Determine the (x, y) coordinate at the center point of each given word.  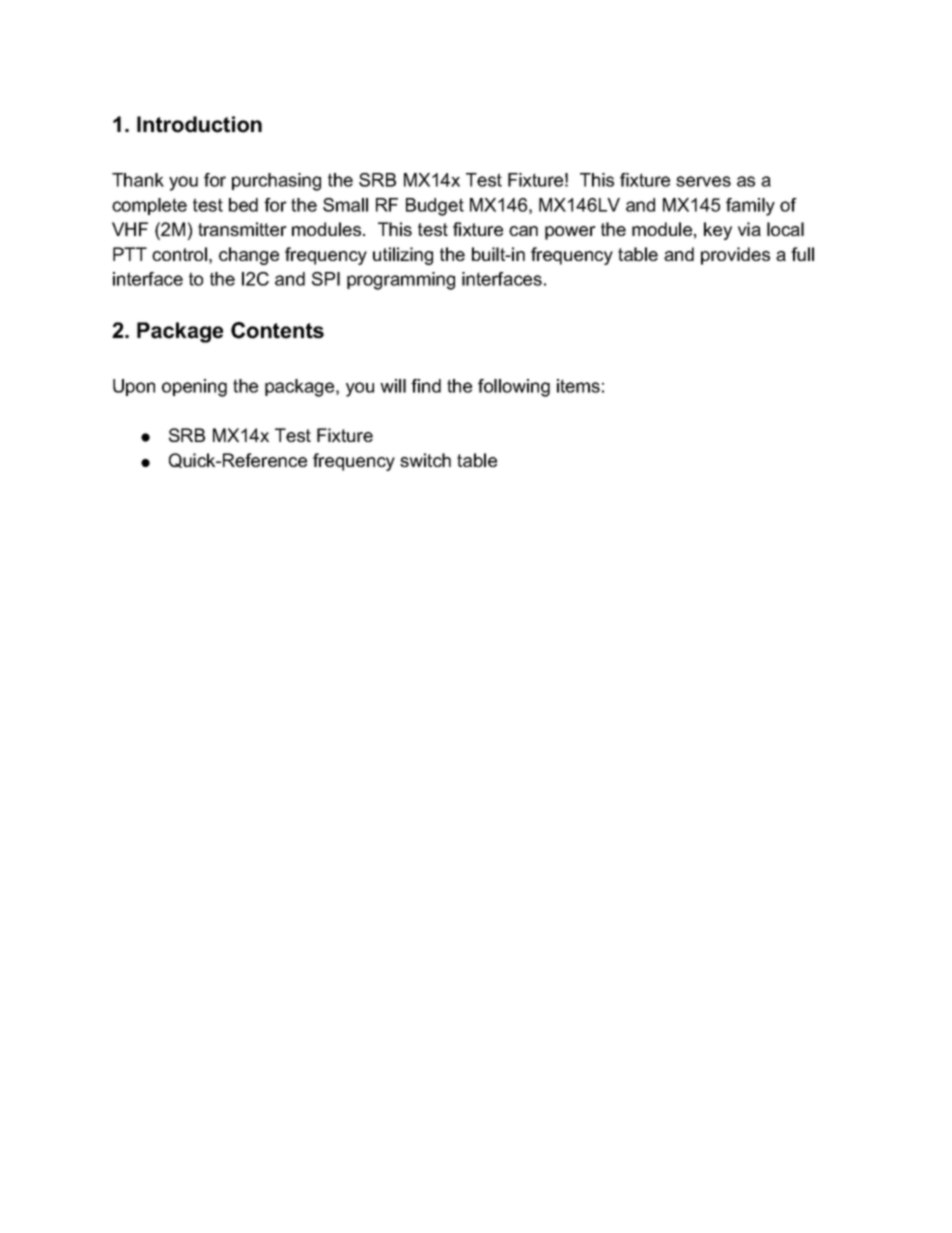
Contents (277, 330)
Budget (435, 207)
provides (735, 256)
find (426, 386)
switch (425, 460)
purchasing (276, 182)
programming (401, 281)
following (514, 388)
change (249, 256)
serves (703, 181)
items (578, 386)
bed (243, 205)
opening (194, 388)
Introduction (199, 124)
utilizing (403, 256)
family (750, 207)
